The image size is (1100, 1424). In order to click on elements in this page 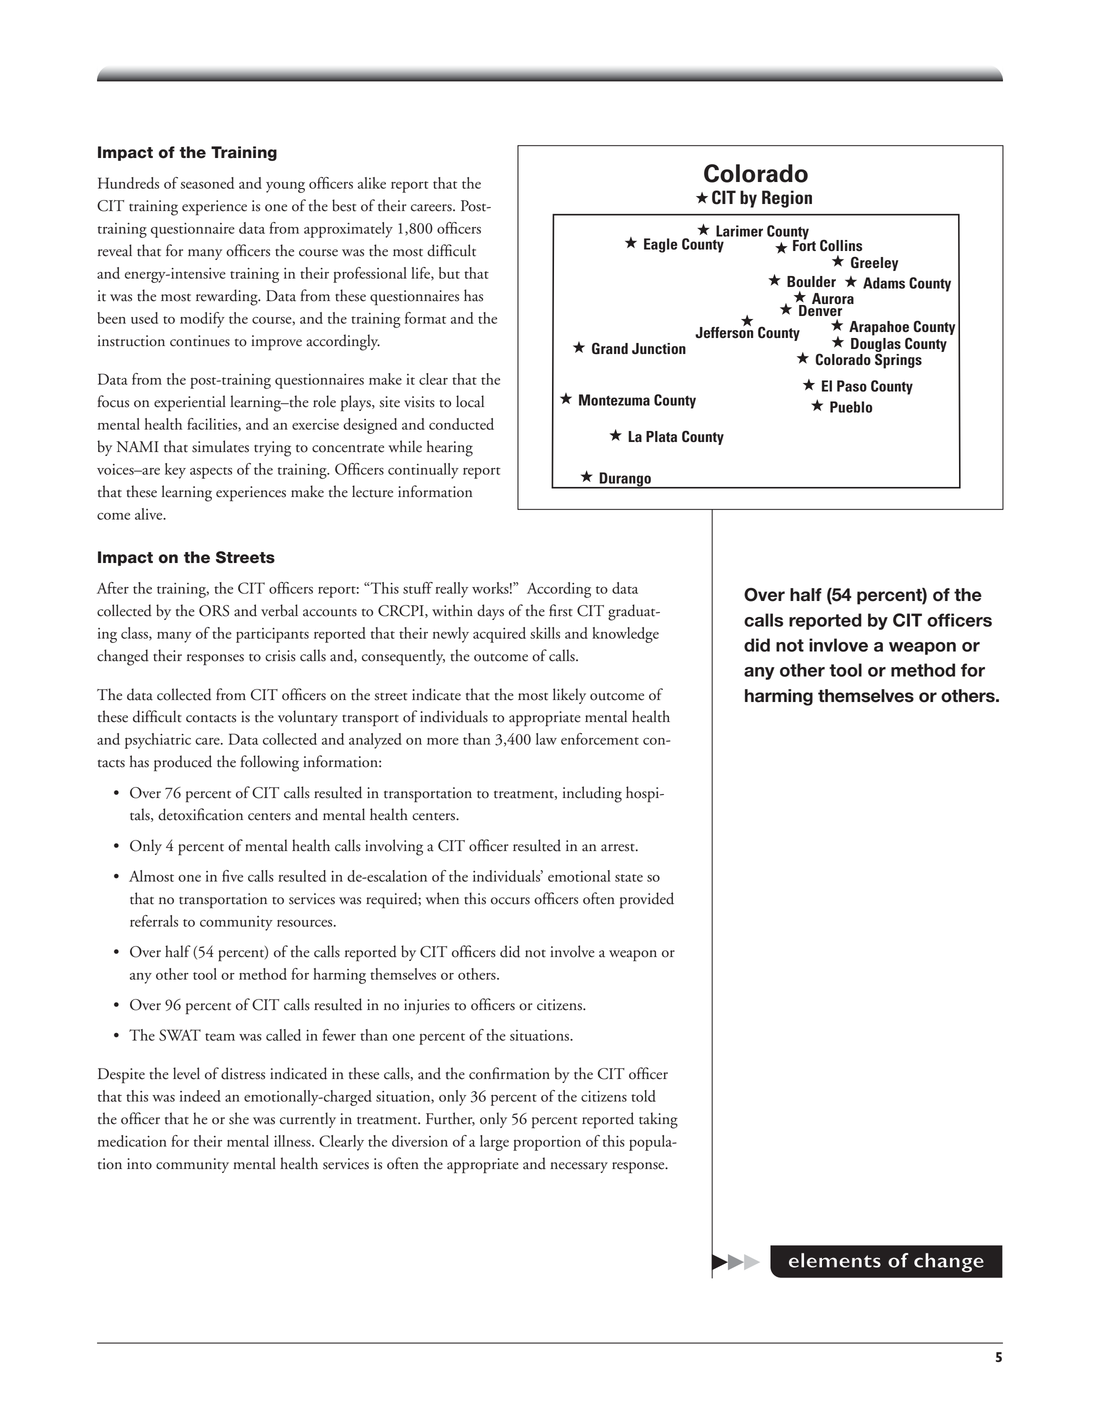, I will do `click(835, 1260)`.
